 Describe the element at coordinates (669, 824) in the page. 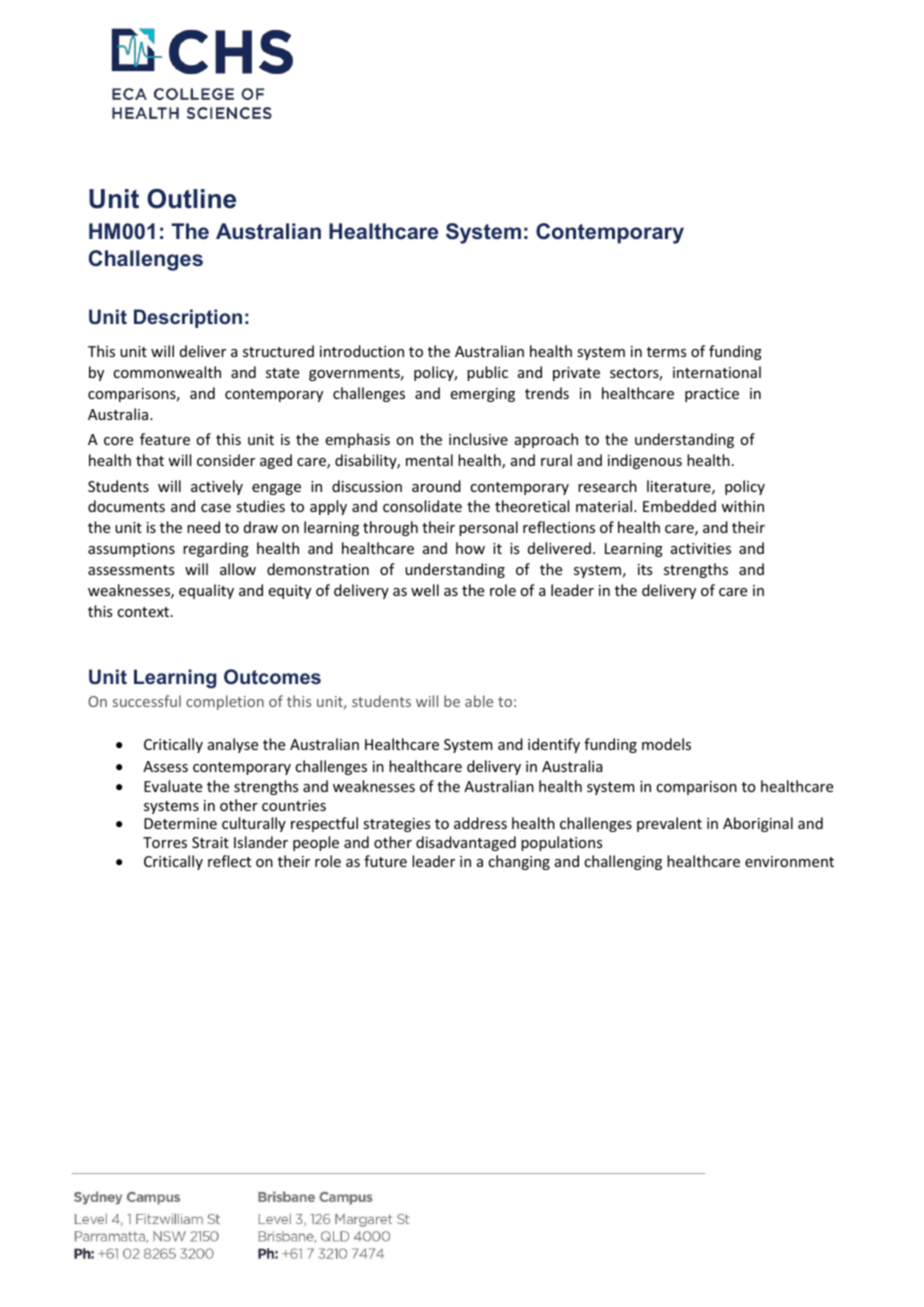

I see `prevalent` at that location.
